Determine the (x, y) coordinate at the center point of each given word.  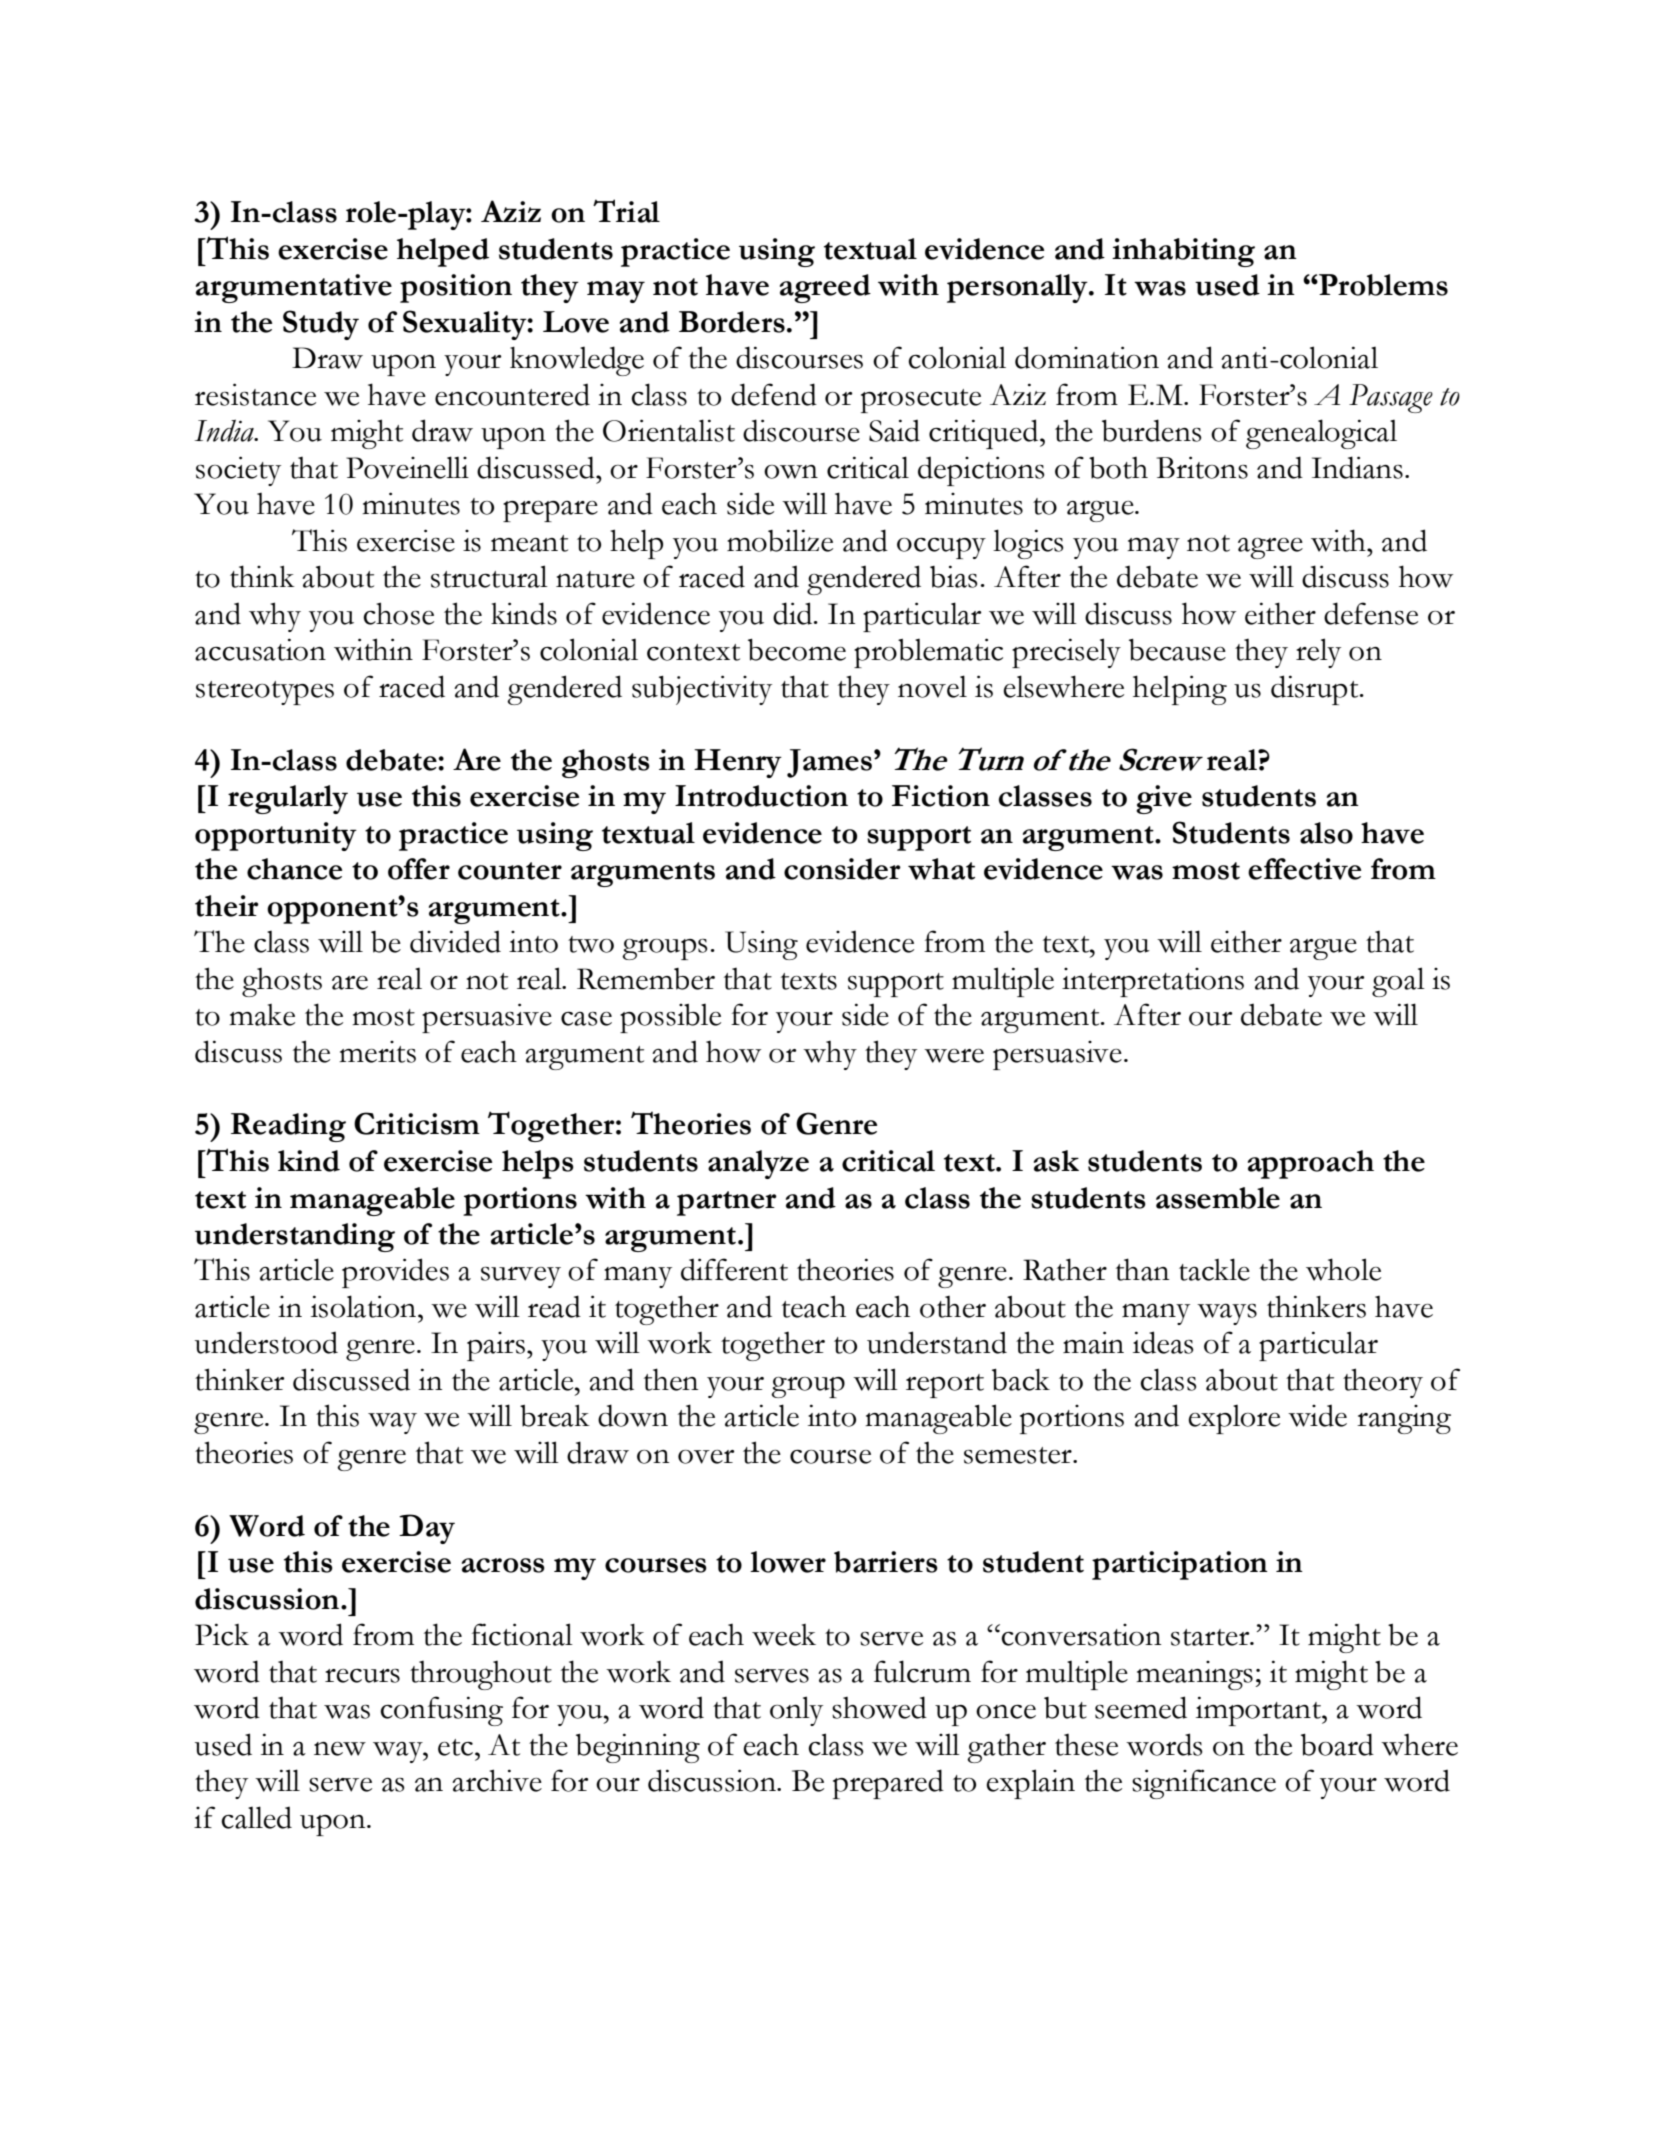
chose (398, 613)
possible (670, 1018)
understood (266, 1342)
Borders (732, 322)
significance (1204, 1784)
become (797, 650)
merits (377, 1052)
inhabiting (1183, 252)
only (796, 1711)
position (456, 288)
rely (1318, 653)
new (340, 1749)
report (945, 1386)
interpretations (1153, 982)
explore (1234, 1419)
